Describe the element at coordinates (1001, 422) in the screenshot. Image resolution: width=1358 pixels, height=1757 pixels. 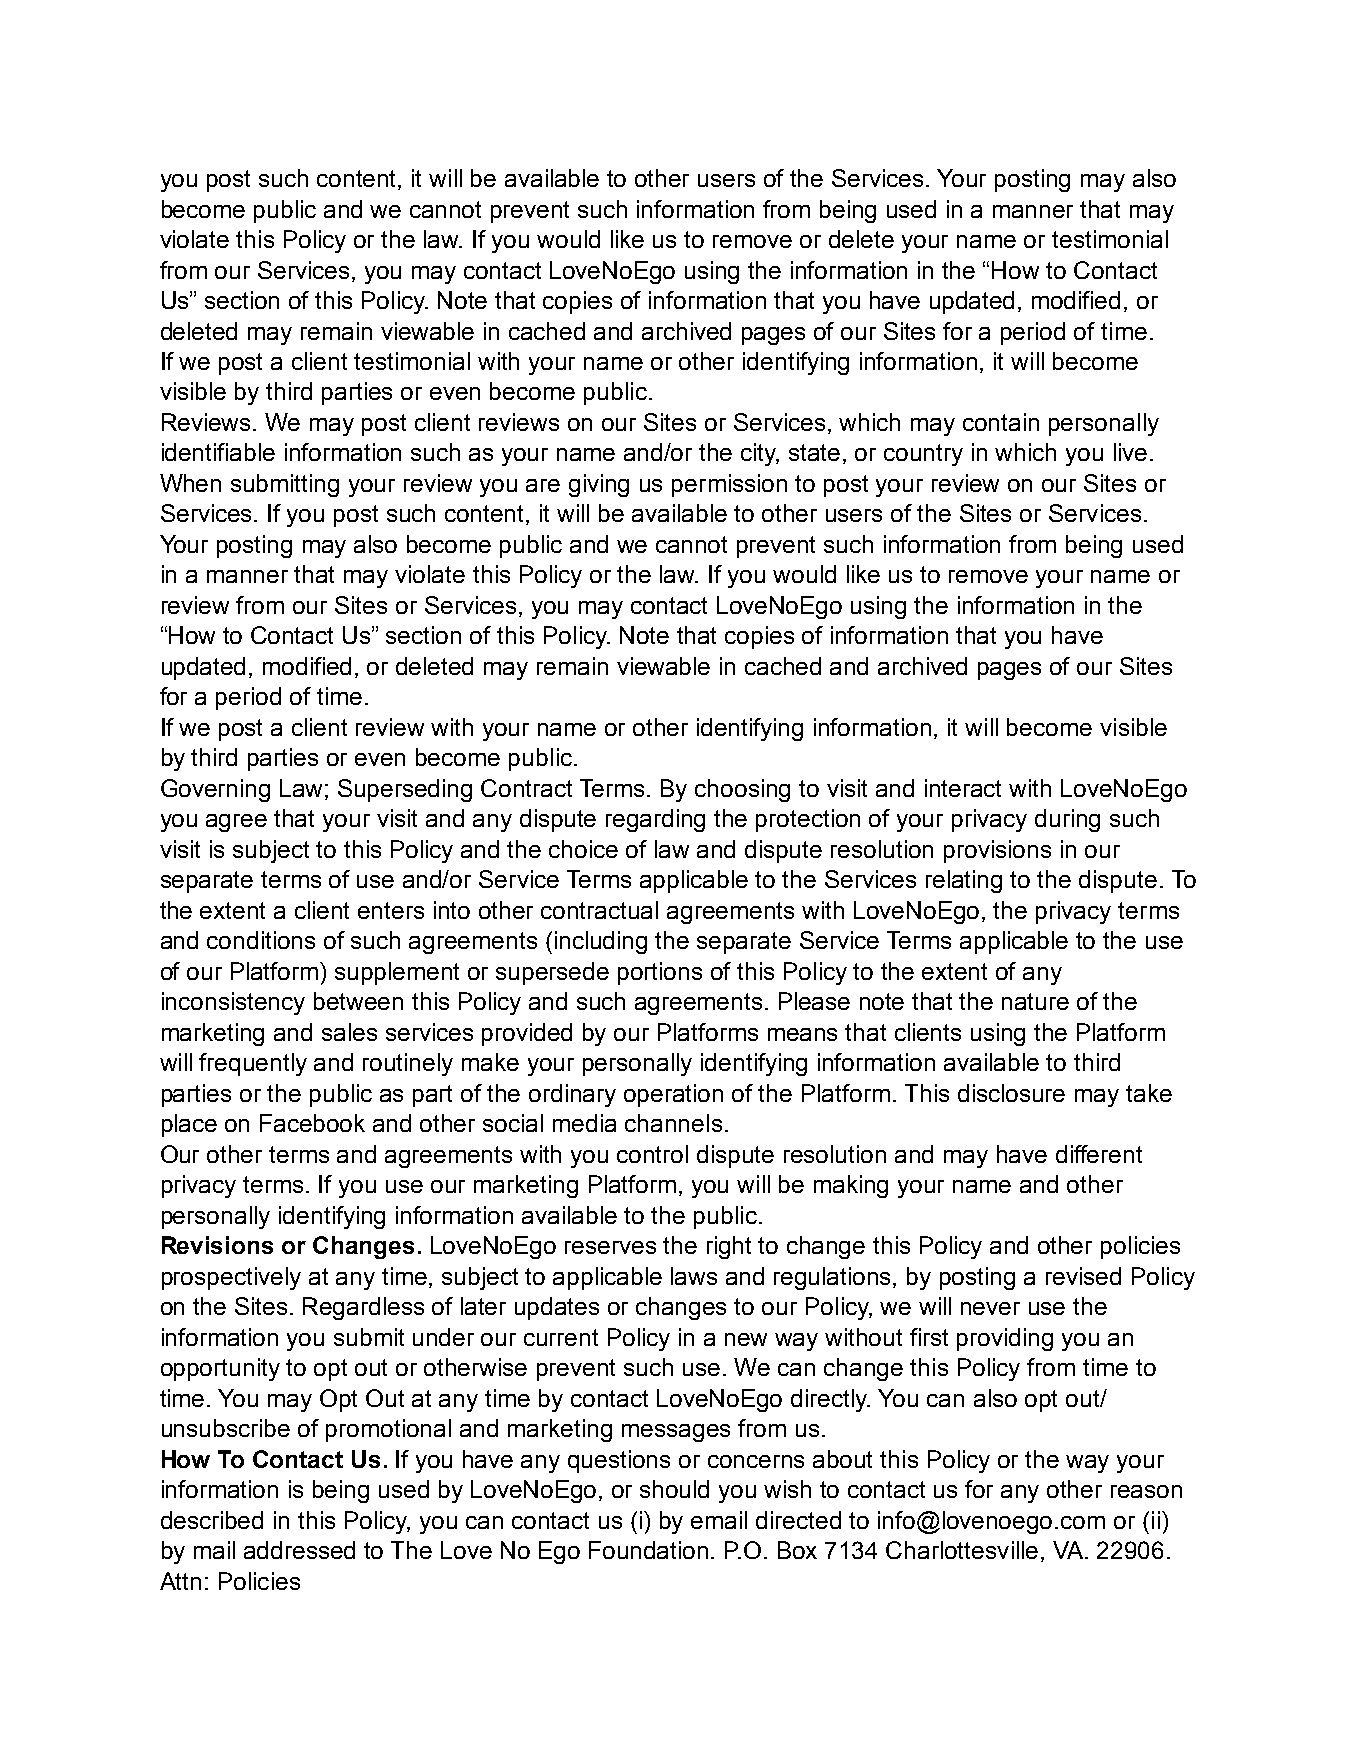
I see `contain` at that location.
